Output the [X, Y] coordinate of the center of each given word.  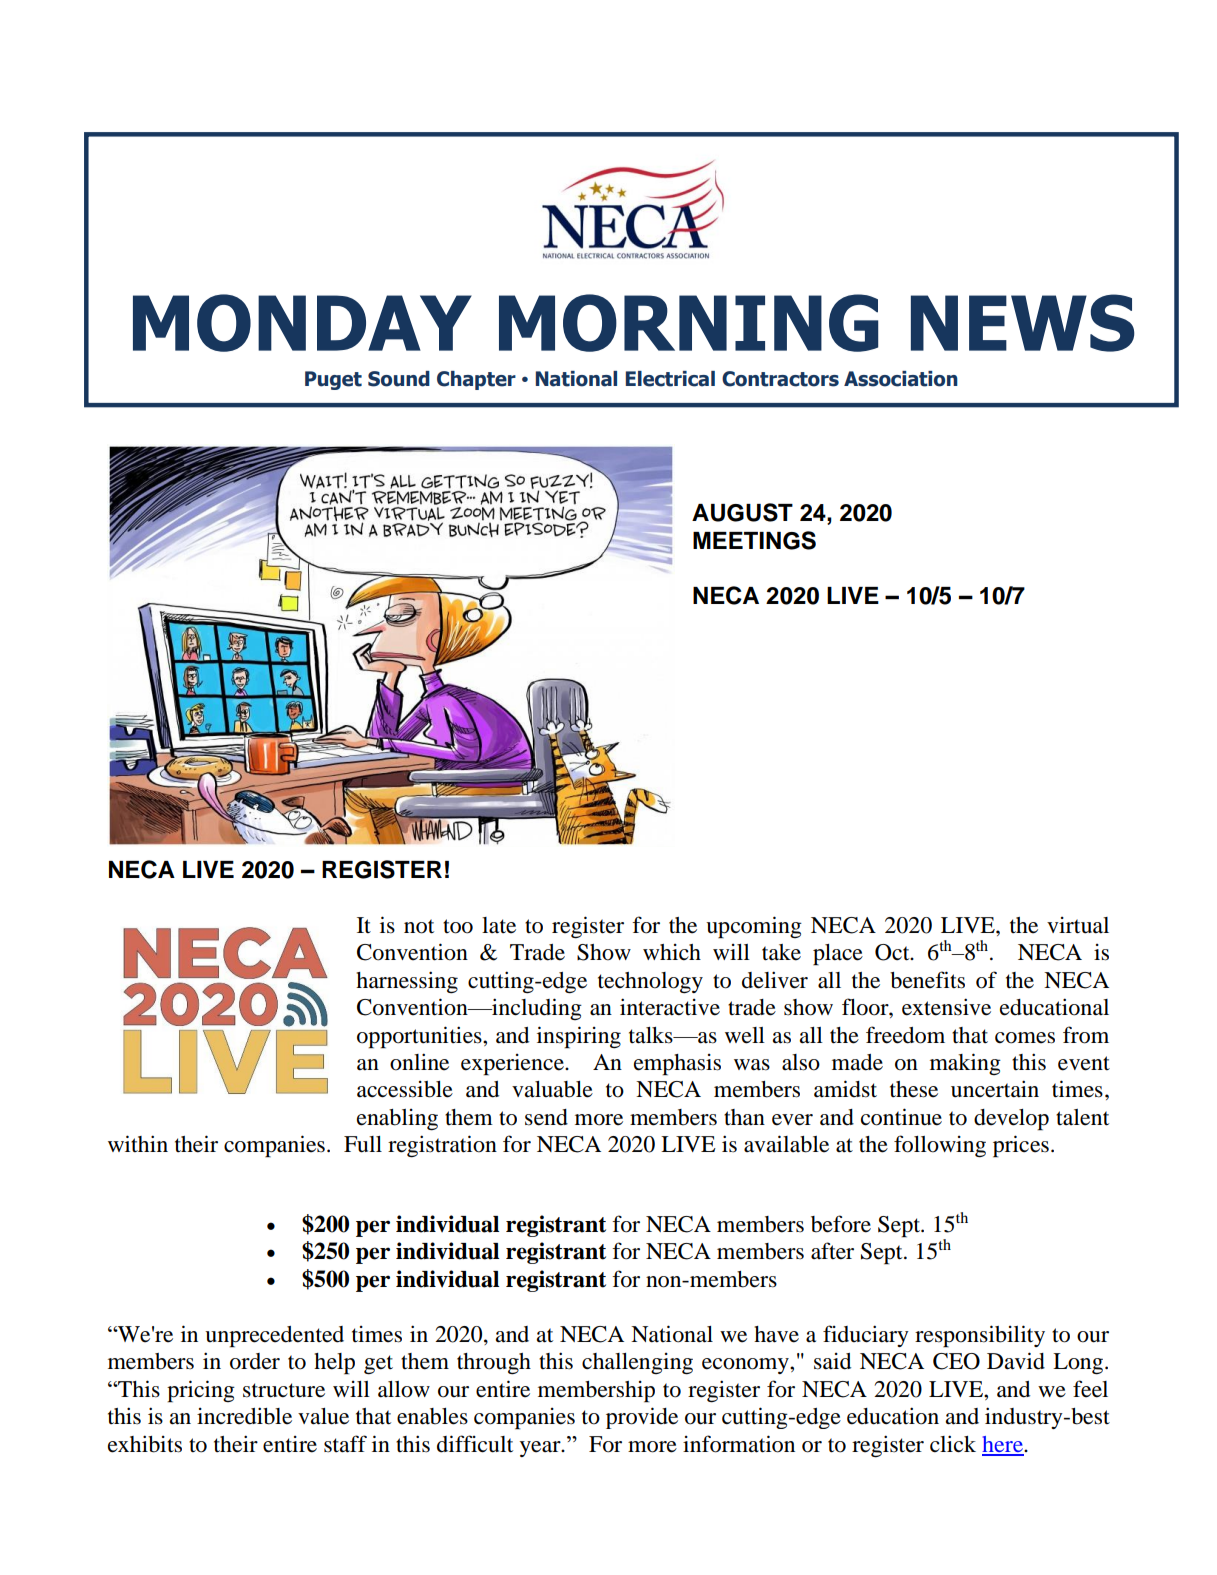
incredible [244, 1416]
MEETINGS [754, 540]
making [965, 1064]
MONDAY [302, 323]
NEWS [1023, 323]
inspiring [579, 1037]
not [419, 926]
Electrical [670, 379]
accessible [405, 1089]
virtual [1078, 925]
